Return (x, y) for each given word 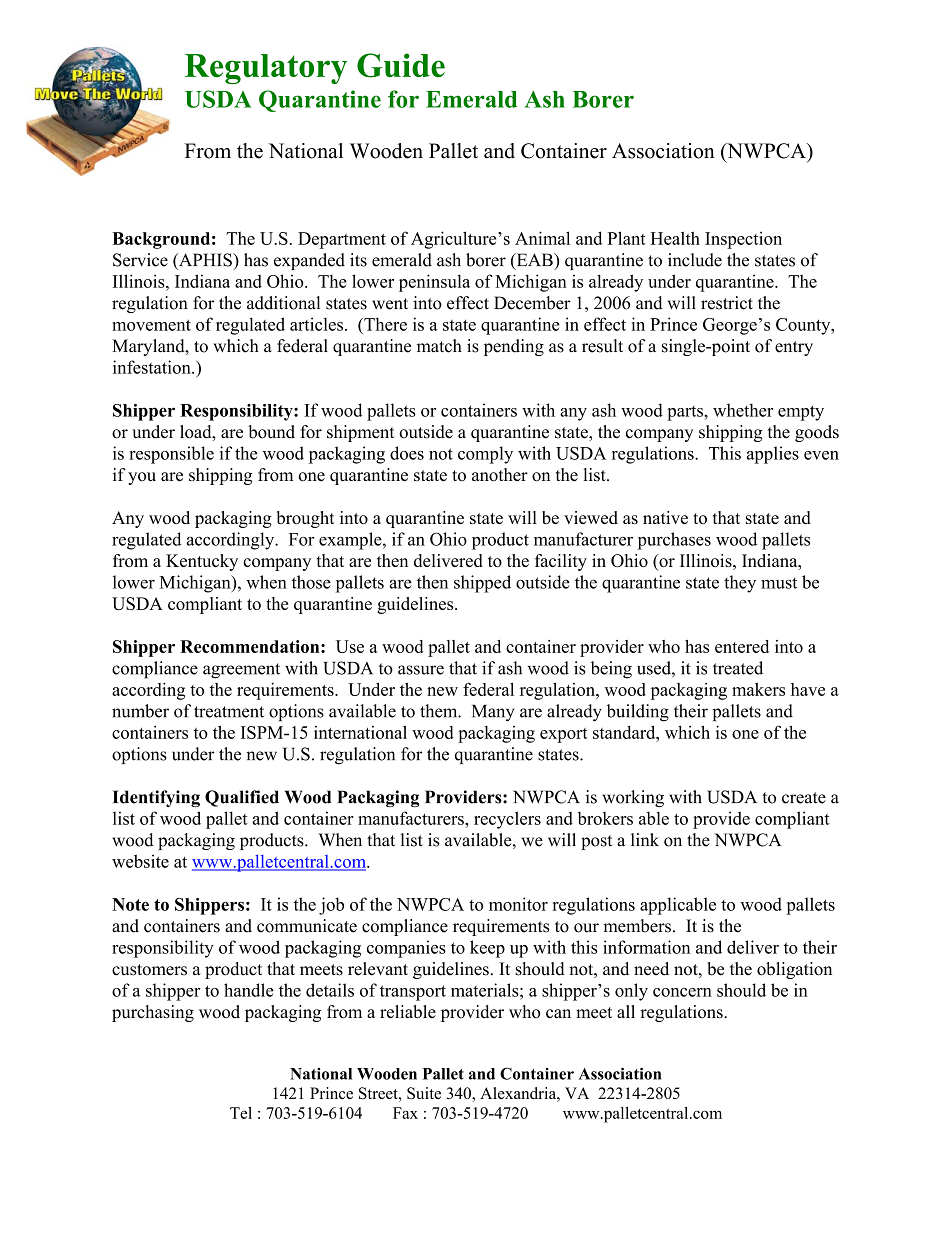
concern (682, 992)
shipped (482, 584)
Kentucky (202, 562)
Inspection (743, 240)
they (740, 584)
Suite (424, 1093)
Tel (241, 1113)
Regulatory (266, 69)
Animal (542, 238)
